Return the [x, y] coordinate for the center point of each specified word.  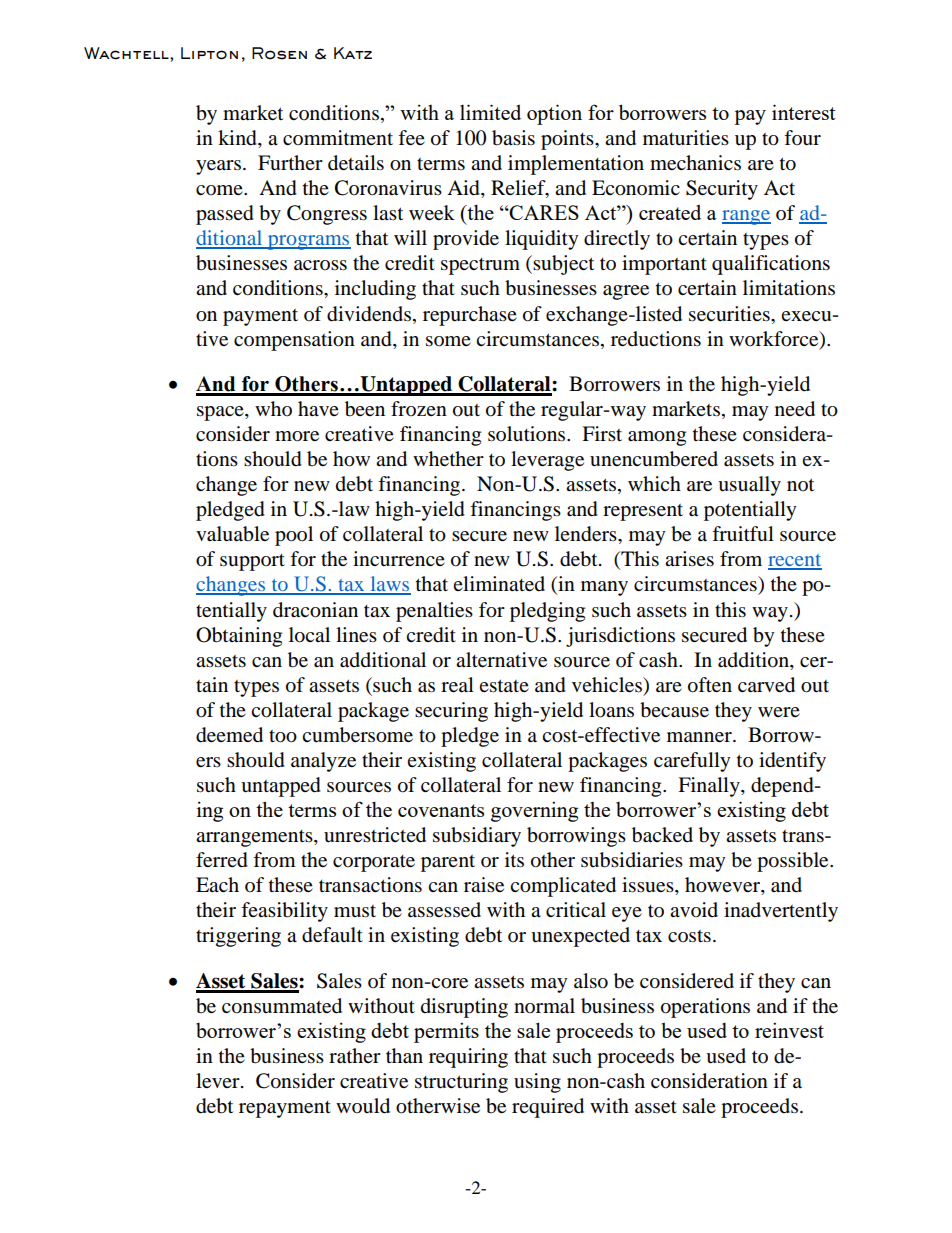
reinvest [789, 1030]
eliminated [499, 584]
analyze [323, 762]
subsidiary [477, 837]
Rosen [279, 53]
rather [355, 1056]
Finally [710, 787]
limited [490, 112]
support [252, 562]
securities [730, 314]
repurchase [470, 316]
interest [804, 112]
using [537, 1083]
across [320, 265]
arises [689, 559]
